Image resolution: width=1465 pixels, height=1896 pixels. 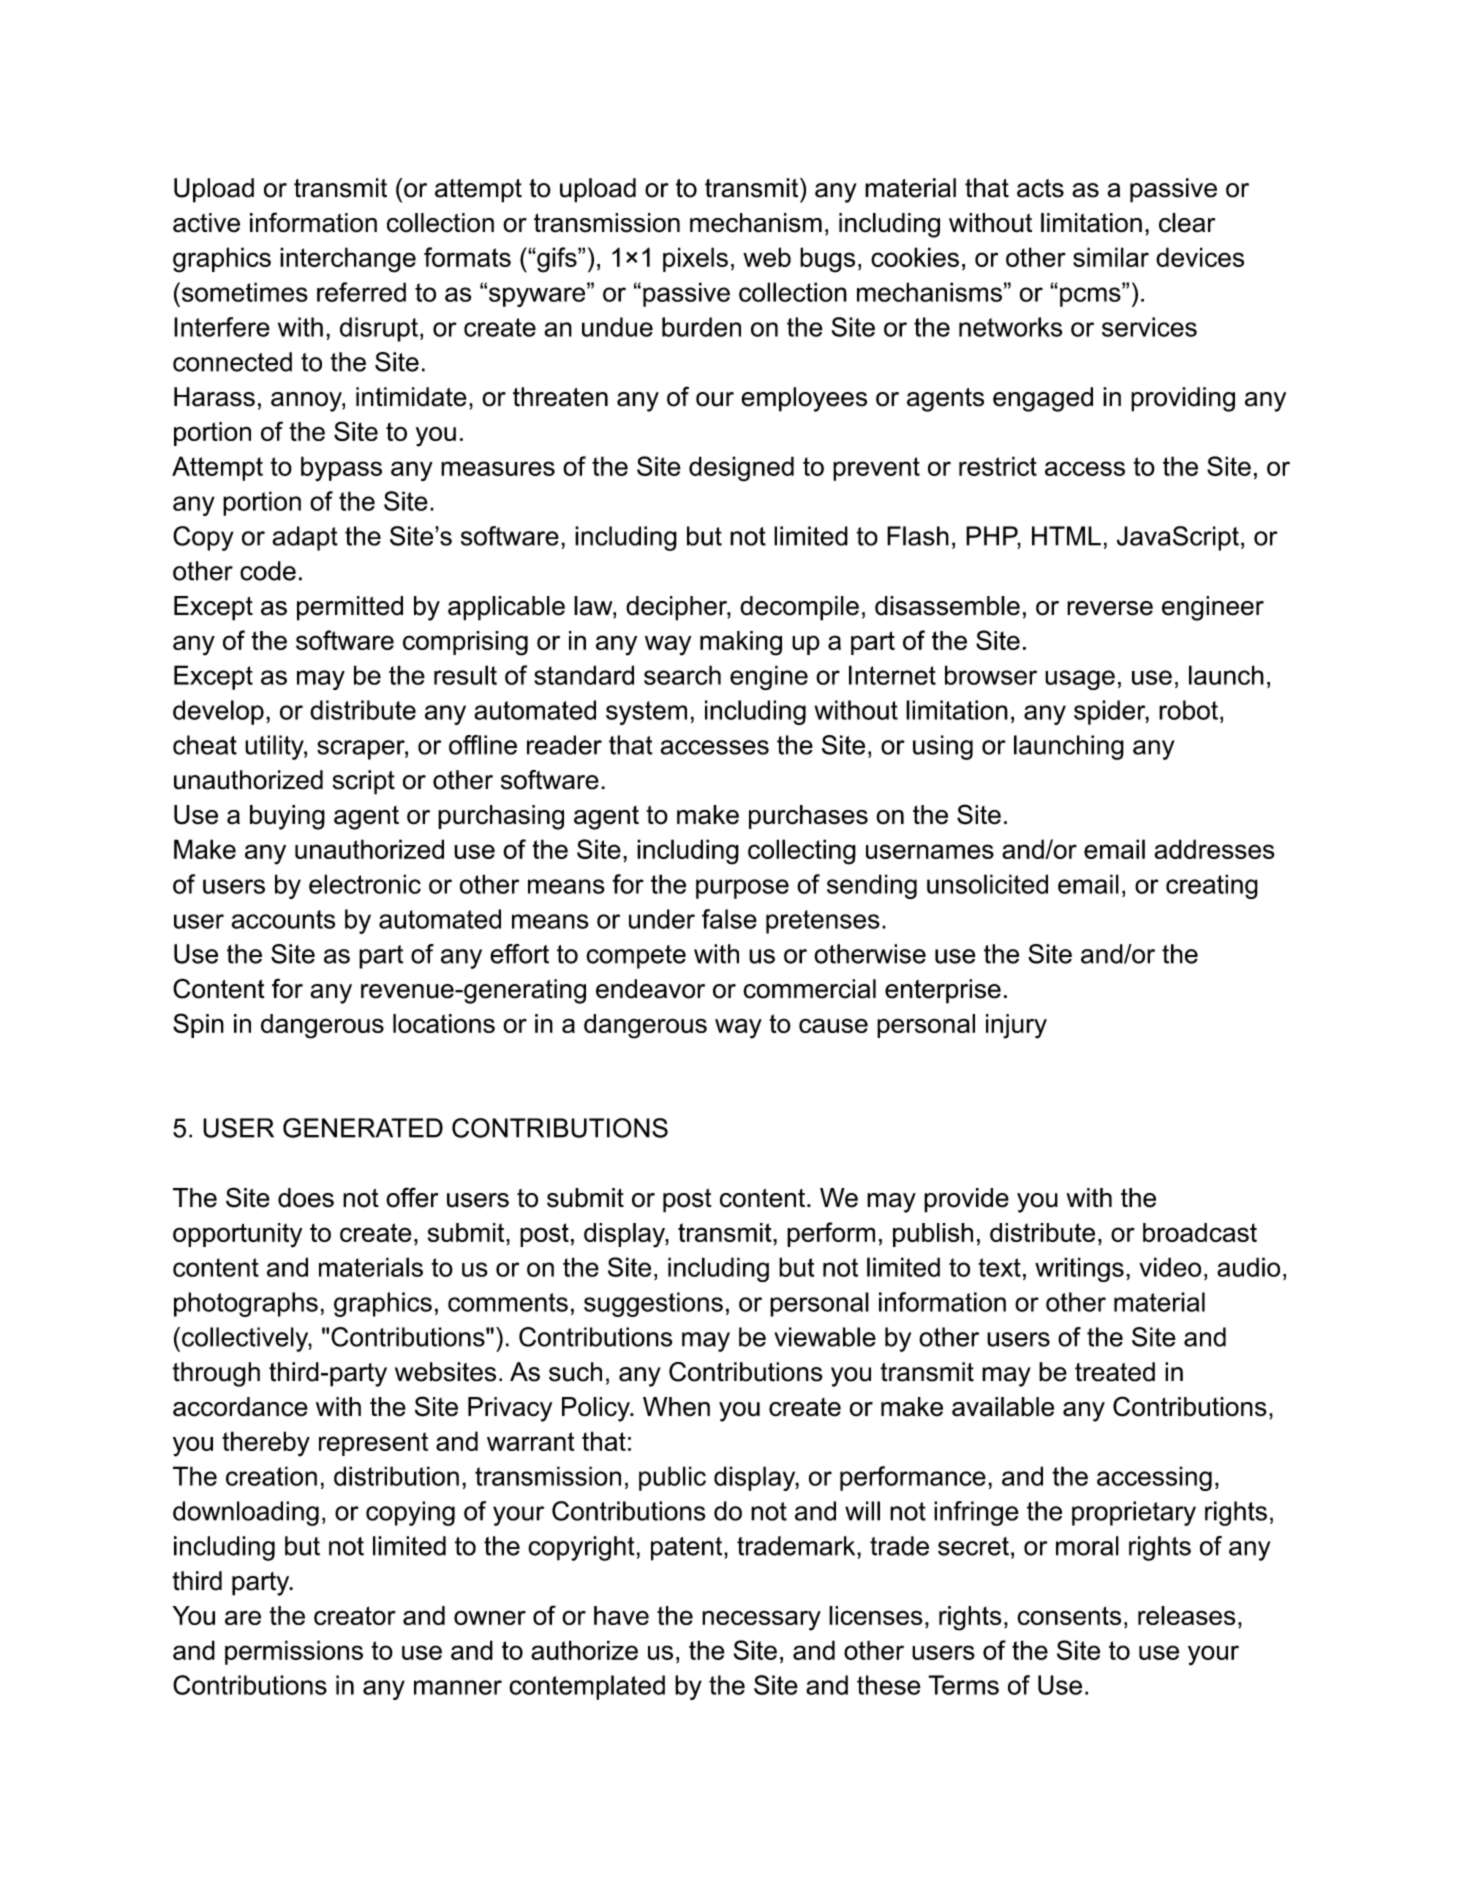 I want to click on accounts, so click(x=283, y=919).
